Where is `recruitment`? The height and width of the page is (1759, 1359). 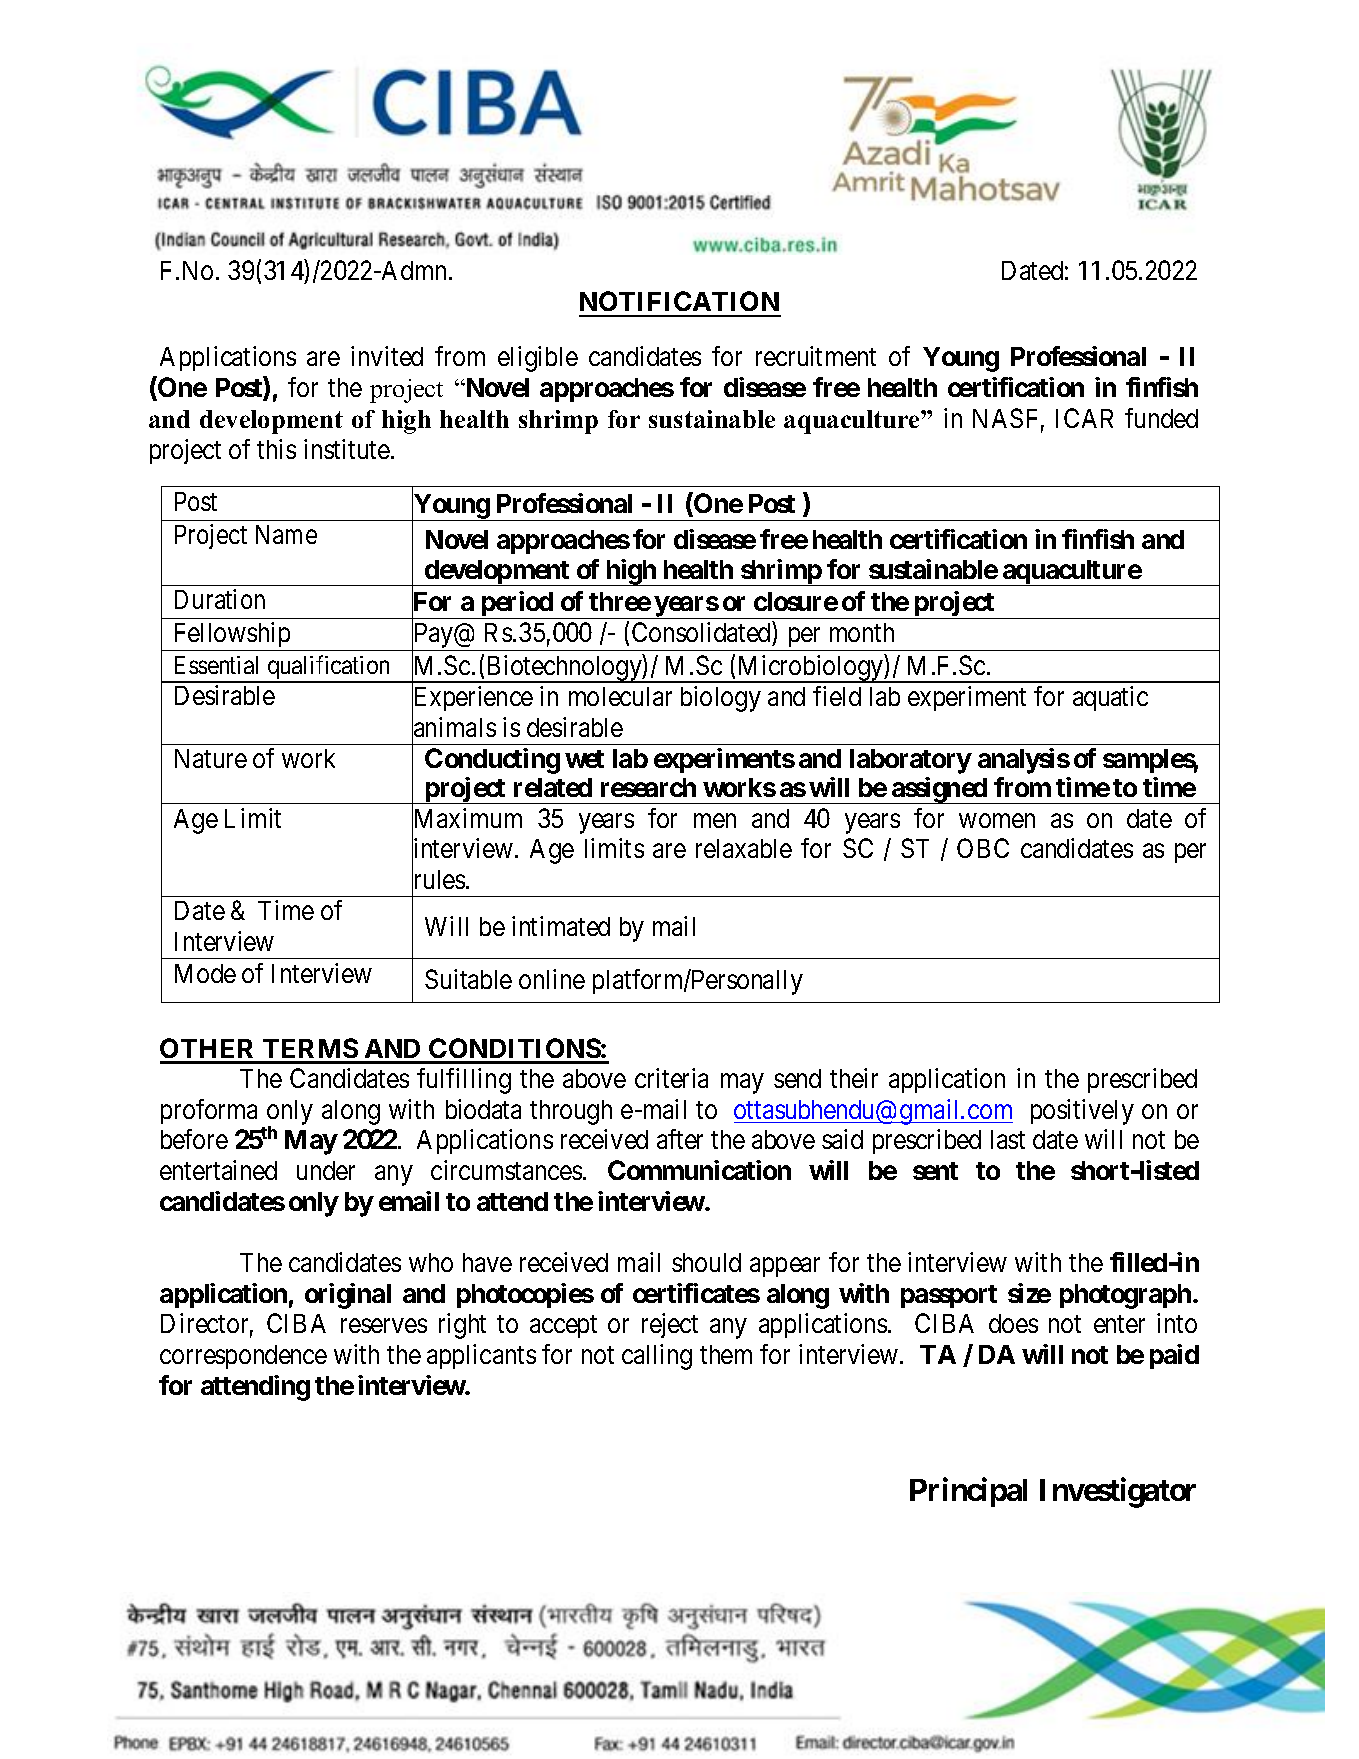 recruitment is located at coordinates (816, 356).
